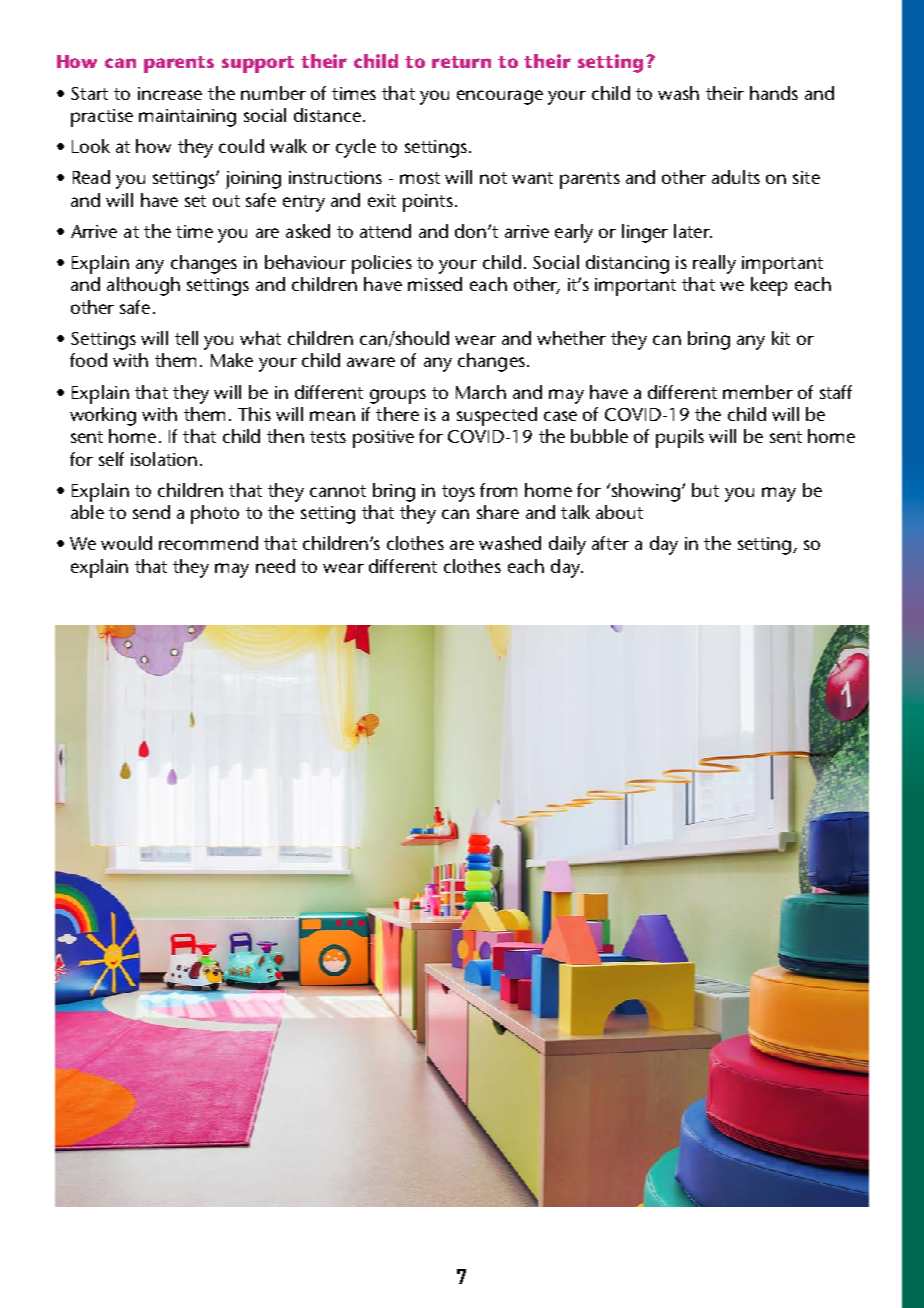  Describe the element at coordinates (693, 231) in the screenshot. I see `later` at that location.
